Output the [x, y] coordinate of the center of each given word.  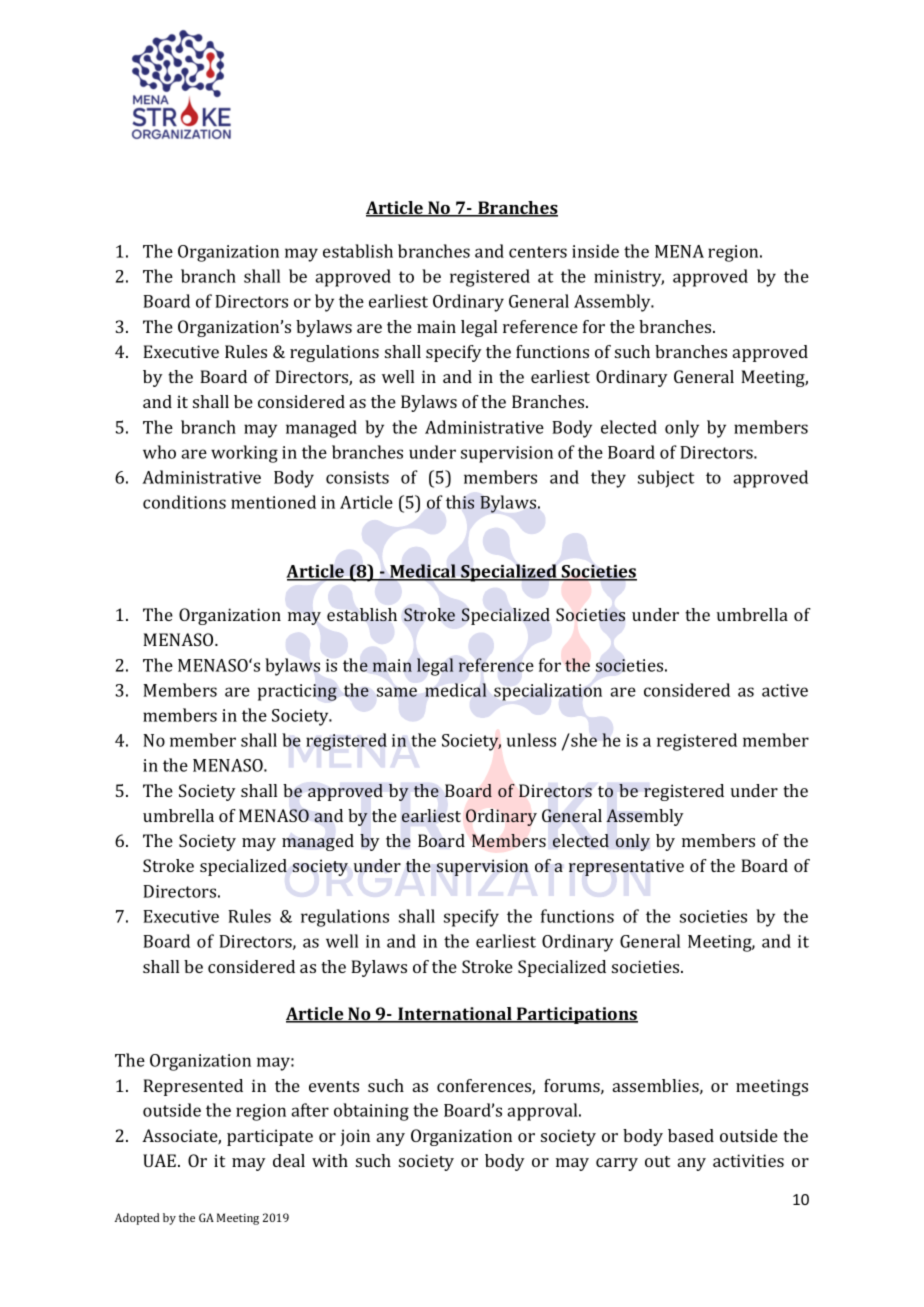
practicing [297, 692]
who [159, 452]
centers [538, 252]
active [785, 690]
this [460, 502]
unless [531, 740]
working [244, 454]
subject [666, 479]
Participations [576, 1015]
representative [626, 867]
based [691, 1135]
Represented [193, 1087]
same [397, 692]
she [583, 740]
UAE [161, 1160]
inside [595, 251]
